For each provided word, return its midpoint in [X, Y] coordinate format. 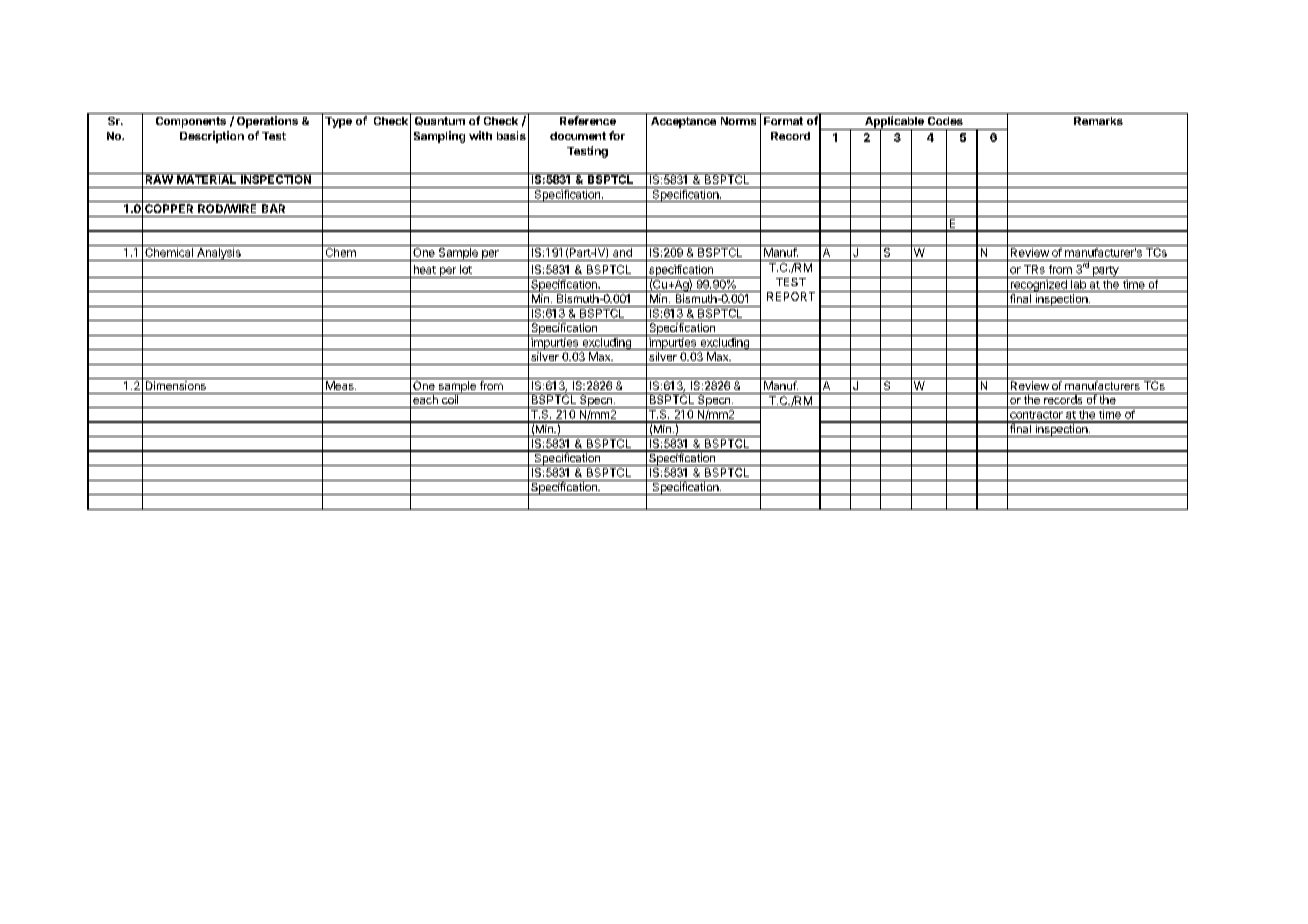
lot [466, 269]
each [425, 398]
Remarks [1098, 121]
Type [338, 122]
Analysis [219, 254]
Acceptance [683, 122]
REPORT [791, 296]
